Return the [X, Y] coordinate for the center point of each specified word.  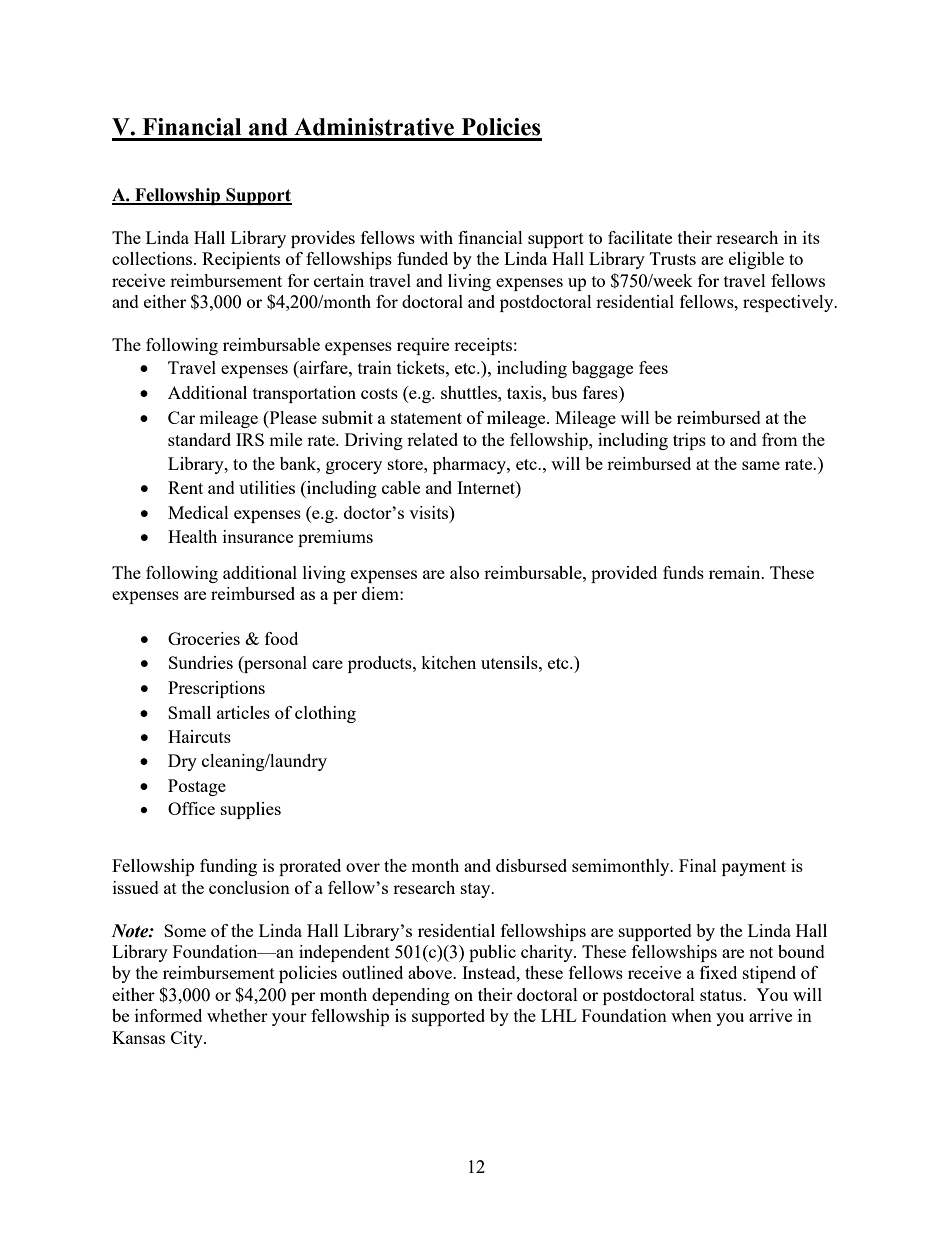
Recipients [241, 260]
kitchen [448, 662]
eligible [756, 260]
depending [411, 996]
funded [422, 258]
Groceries [204, 638]
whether [237, 1015]
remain [736, 572]
